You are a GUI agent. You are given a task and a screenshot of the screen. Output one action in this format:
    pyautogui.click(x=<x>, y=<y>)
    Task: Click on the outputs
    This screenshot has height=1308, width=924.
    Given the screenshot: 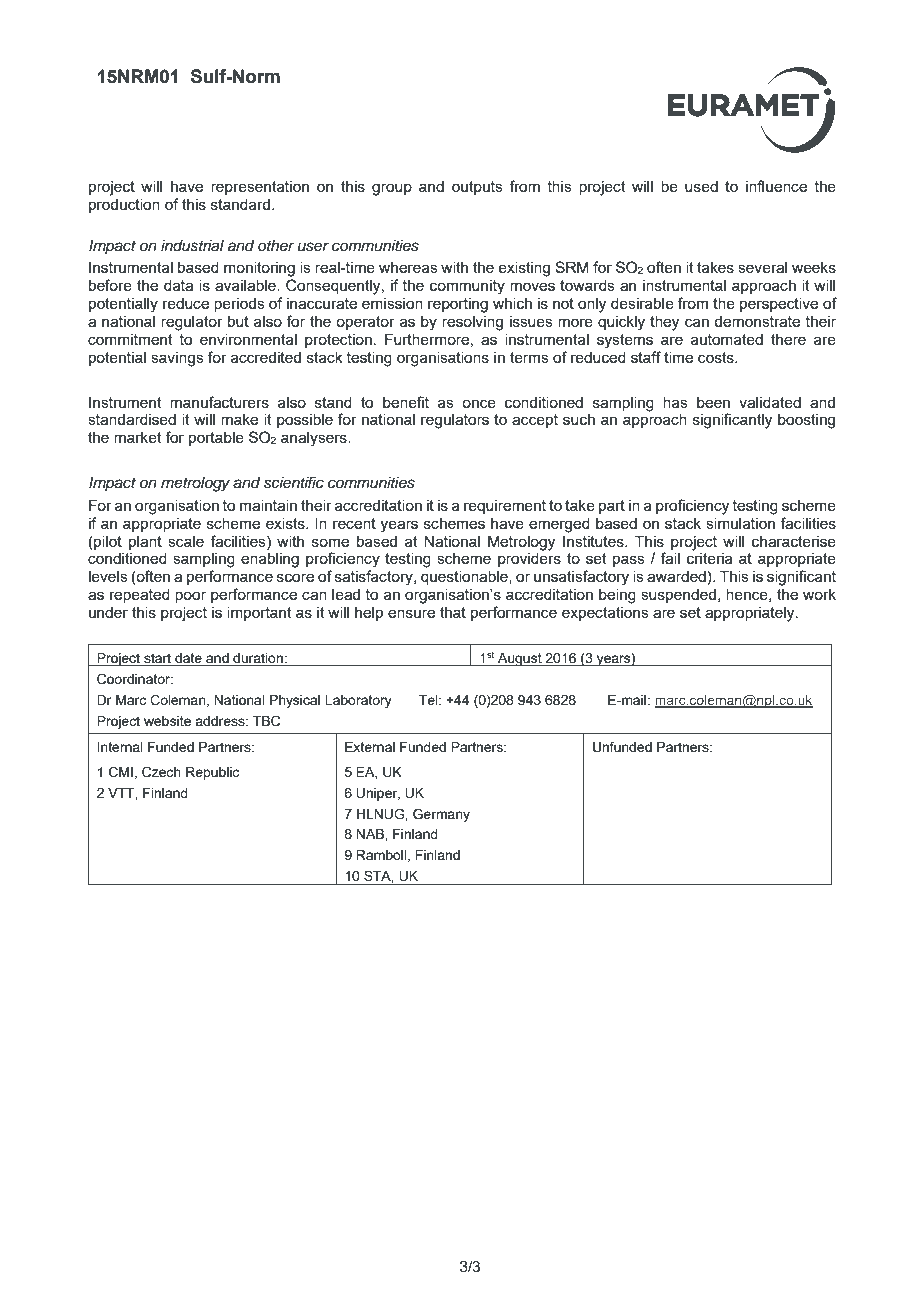 What is the action you would take?
    pyautogui.click(x=477, y=188)
